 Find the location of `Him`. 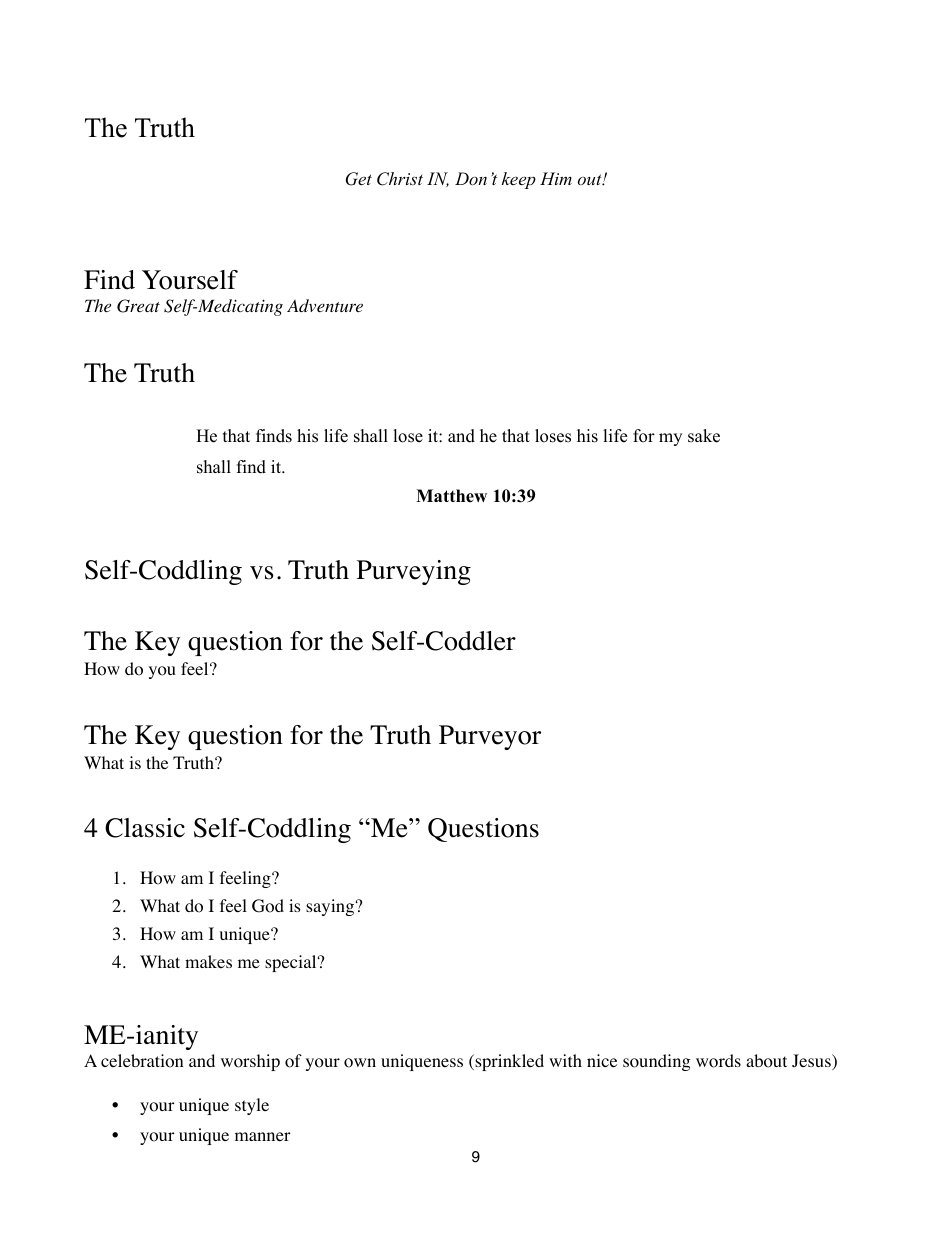

Him is located at coordinates (556, 178).
